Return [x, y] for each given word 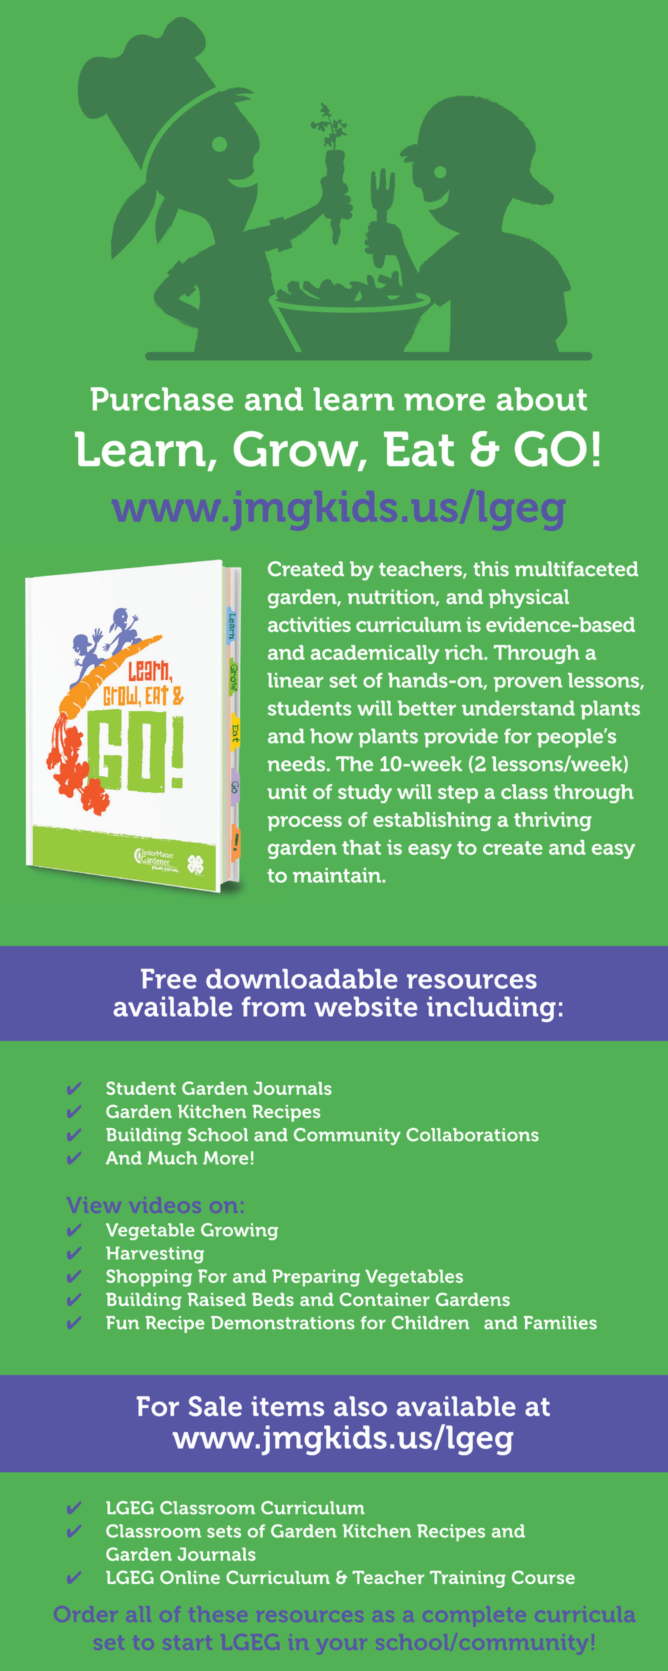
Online [190, 1577]
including [491, 1009]
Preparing [316, 1278]
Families [560, 1323]
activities [309, 624]
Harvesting [155, 1255]
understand [518, 708]
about [542, 399]
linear [295, 680]
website [365, 1006]
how [331, 736]
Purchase [162, 399]
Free [169, 979]
